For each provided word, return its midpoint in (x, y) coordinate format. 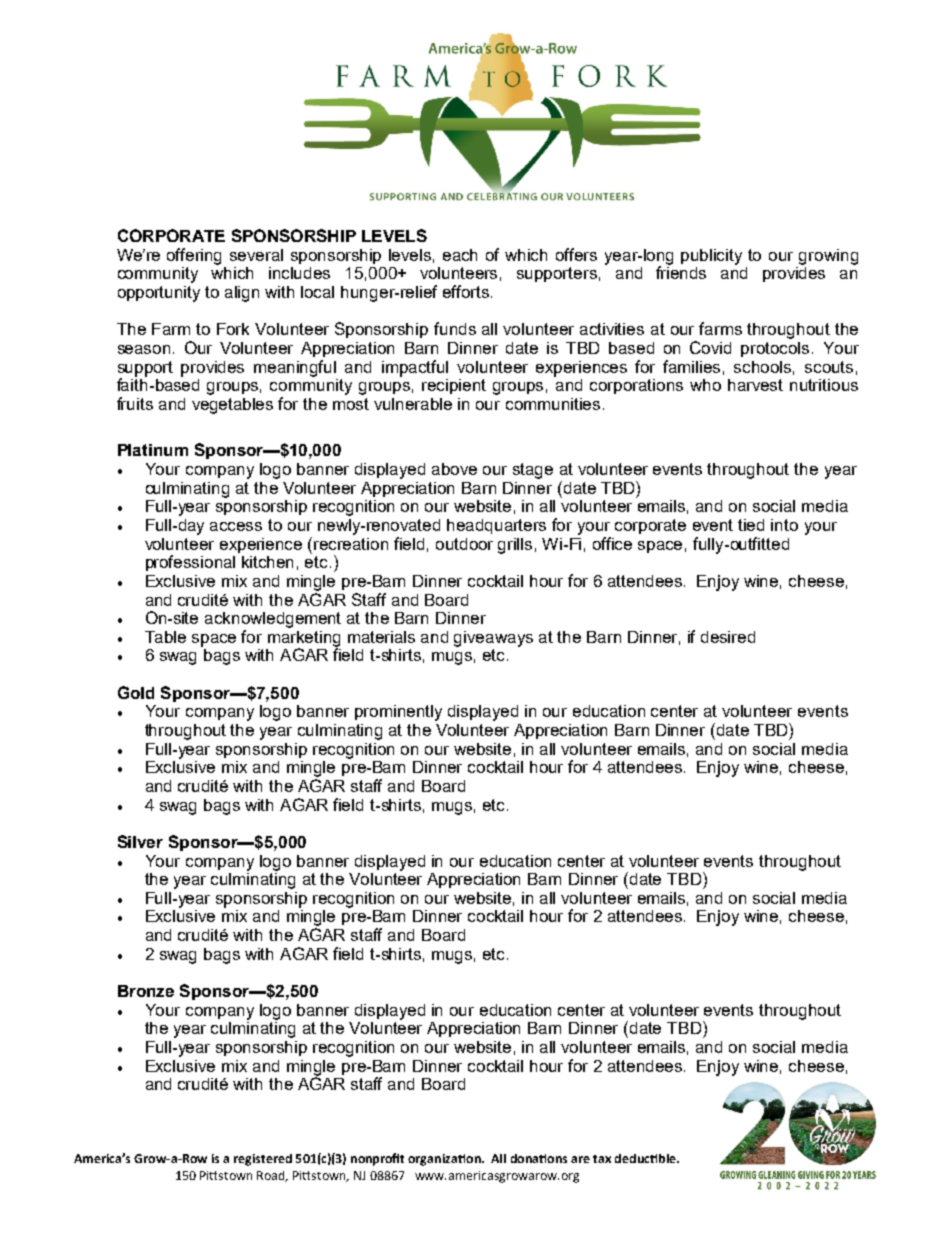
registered (263, 1160)
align (242, 294)
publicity (711, 257)
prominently (398, 713)
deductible (646, 1158)
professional (190, 563)
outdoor (464, 544)
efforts (466, 291)
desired (728, 637)
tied (751, 525)
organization (445, 1160)
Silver (140, 841)
